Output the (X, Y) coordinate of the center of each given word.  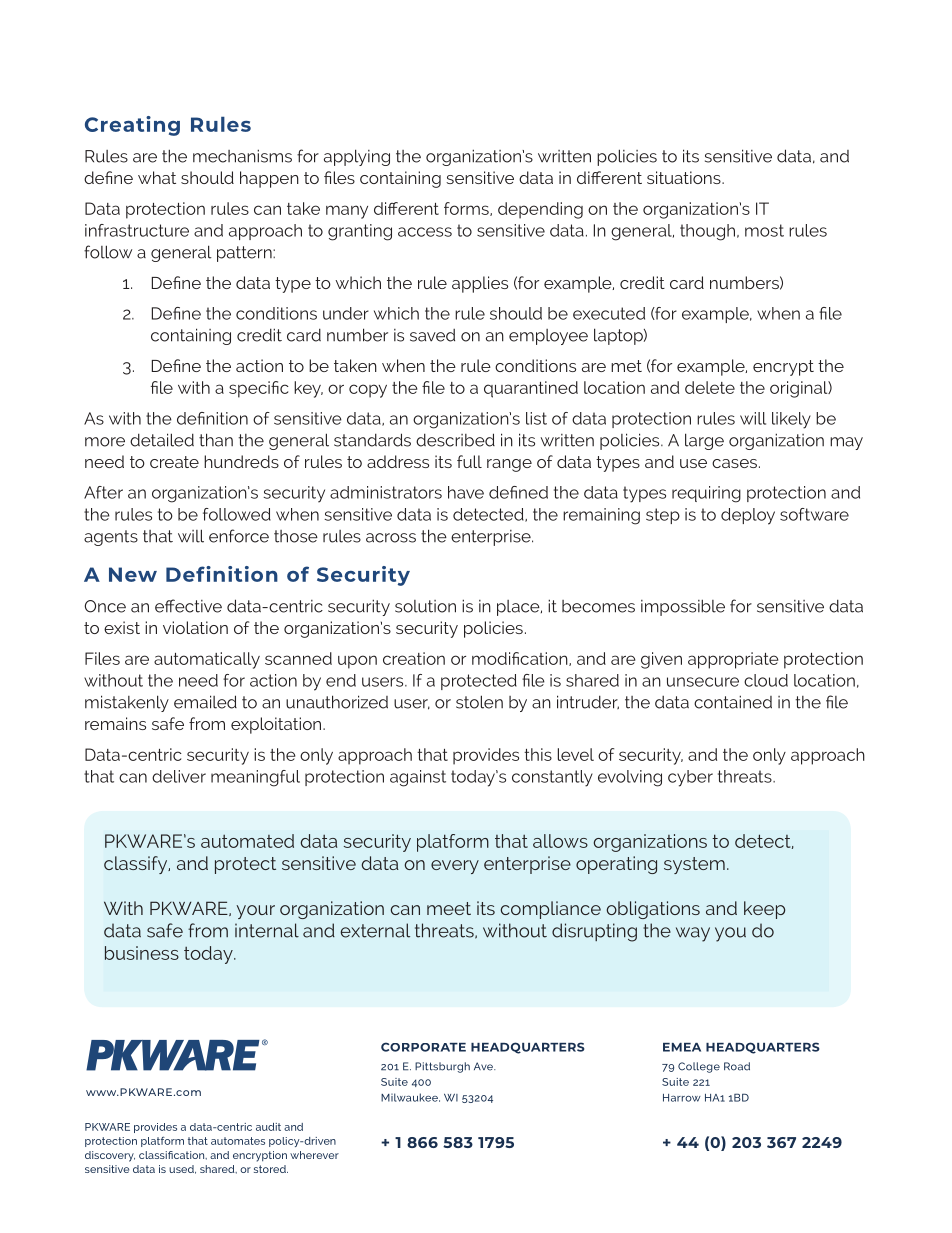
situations (685, 177)
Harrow (682, 1098)
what (157, 177)
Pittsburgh (442, 1067)
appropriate (733, 660)
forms (467, 209)
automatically (207, 660)
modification (521, 659)
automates (238, 1141)
